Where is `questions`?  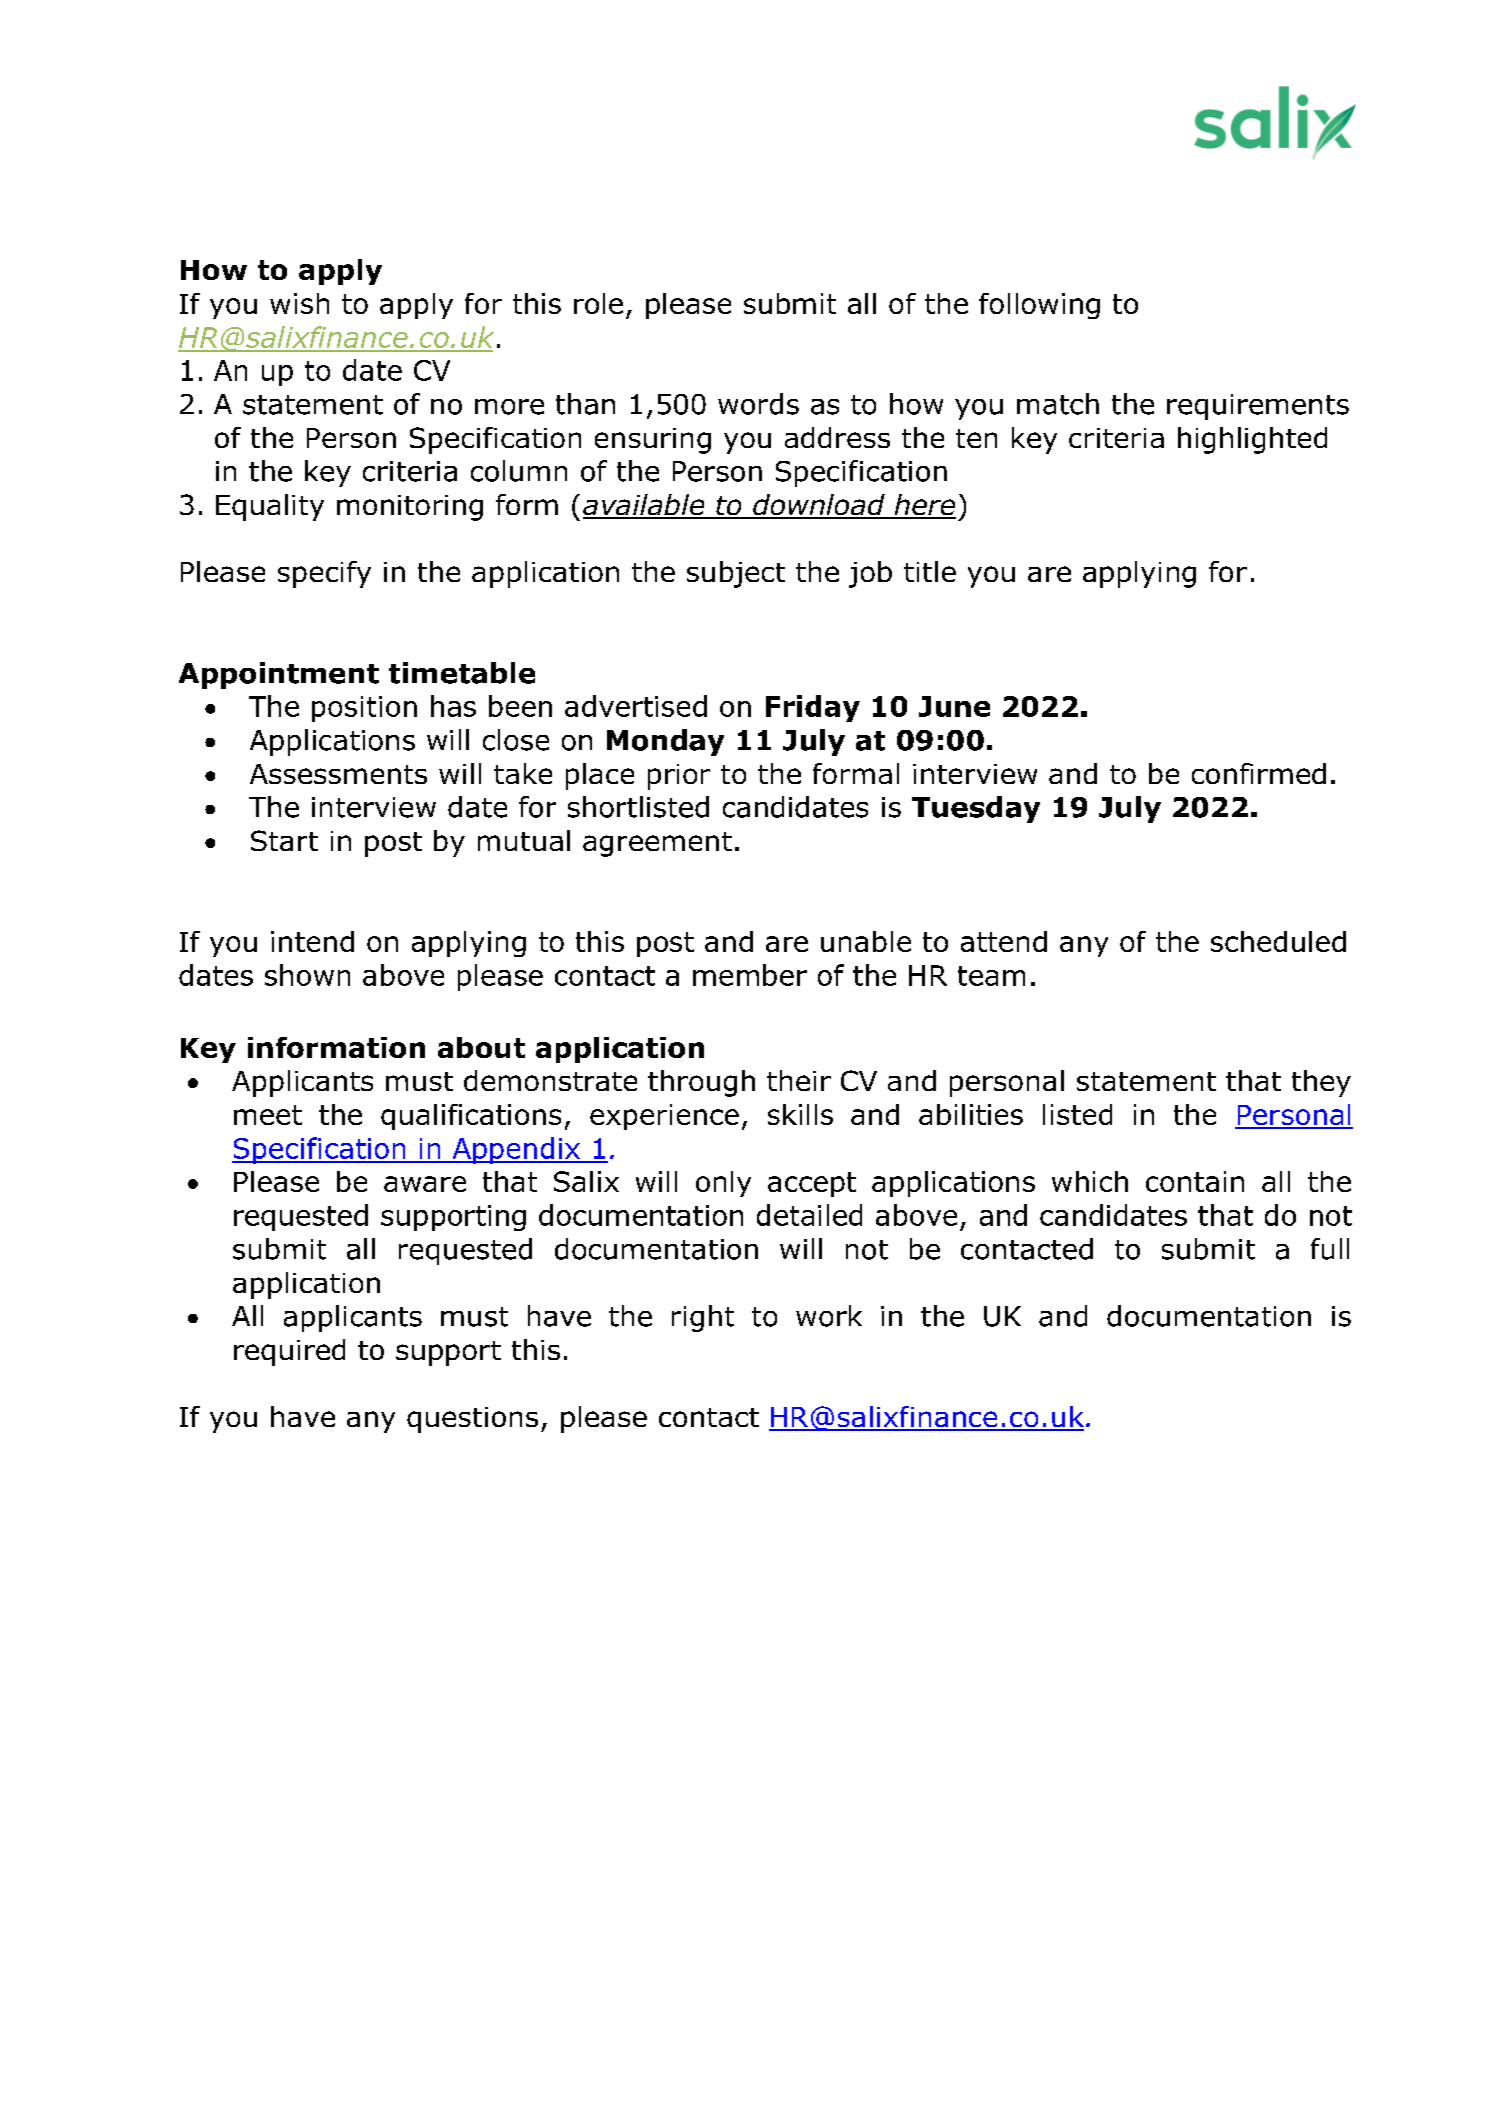
questions is located at coordinates (472, 1420).
